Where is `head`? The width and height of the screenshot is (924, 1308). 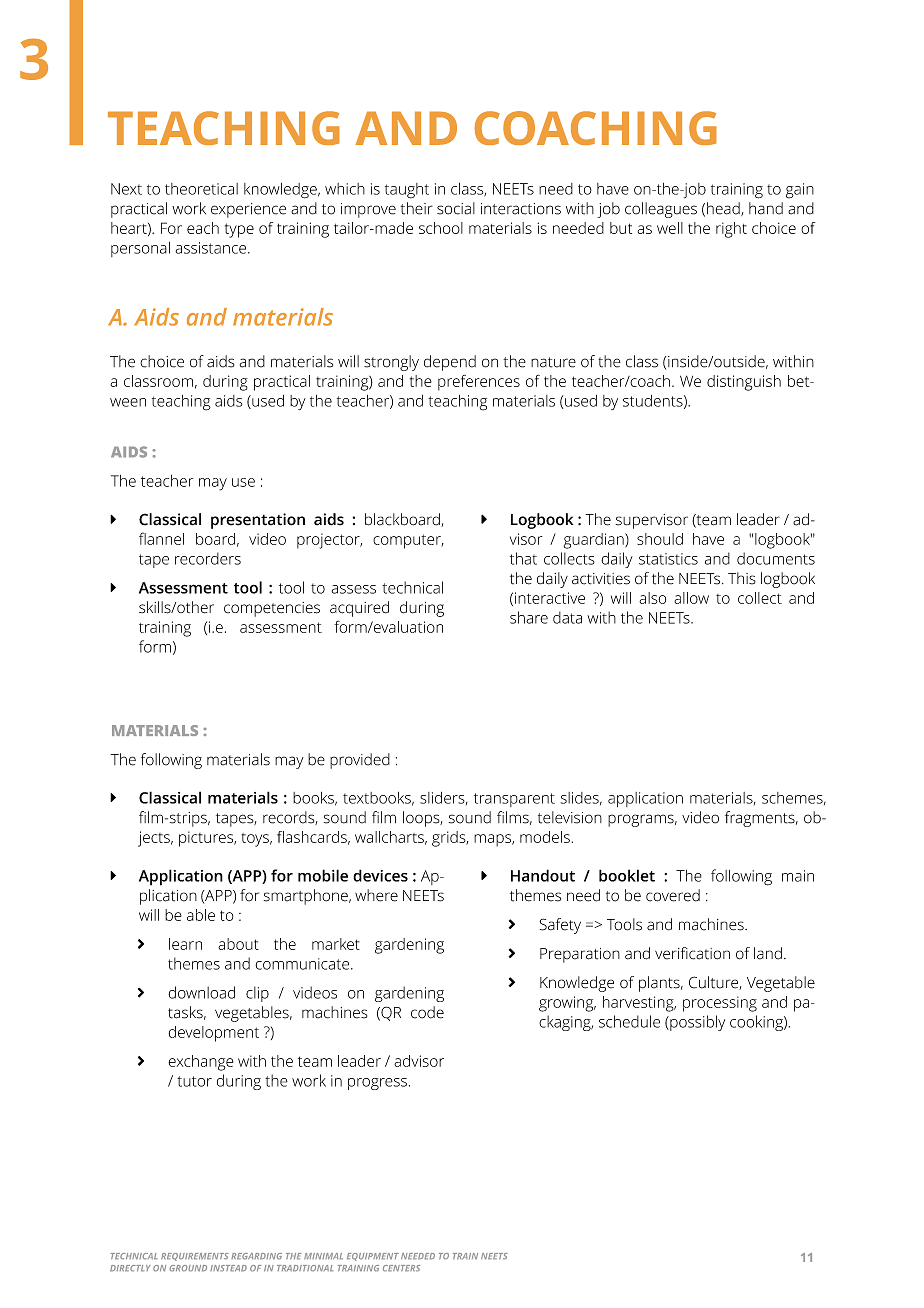 head is located at coordinates (724, 209).
